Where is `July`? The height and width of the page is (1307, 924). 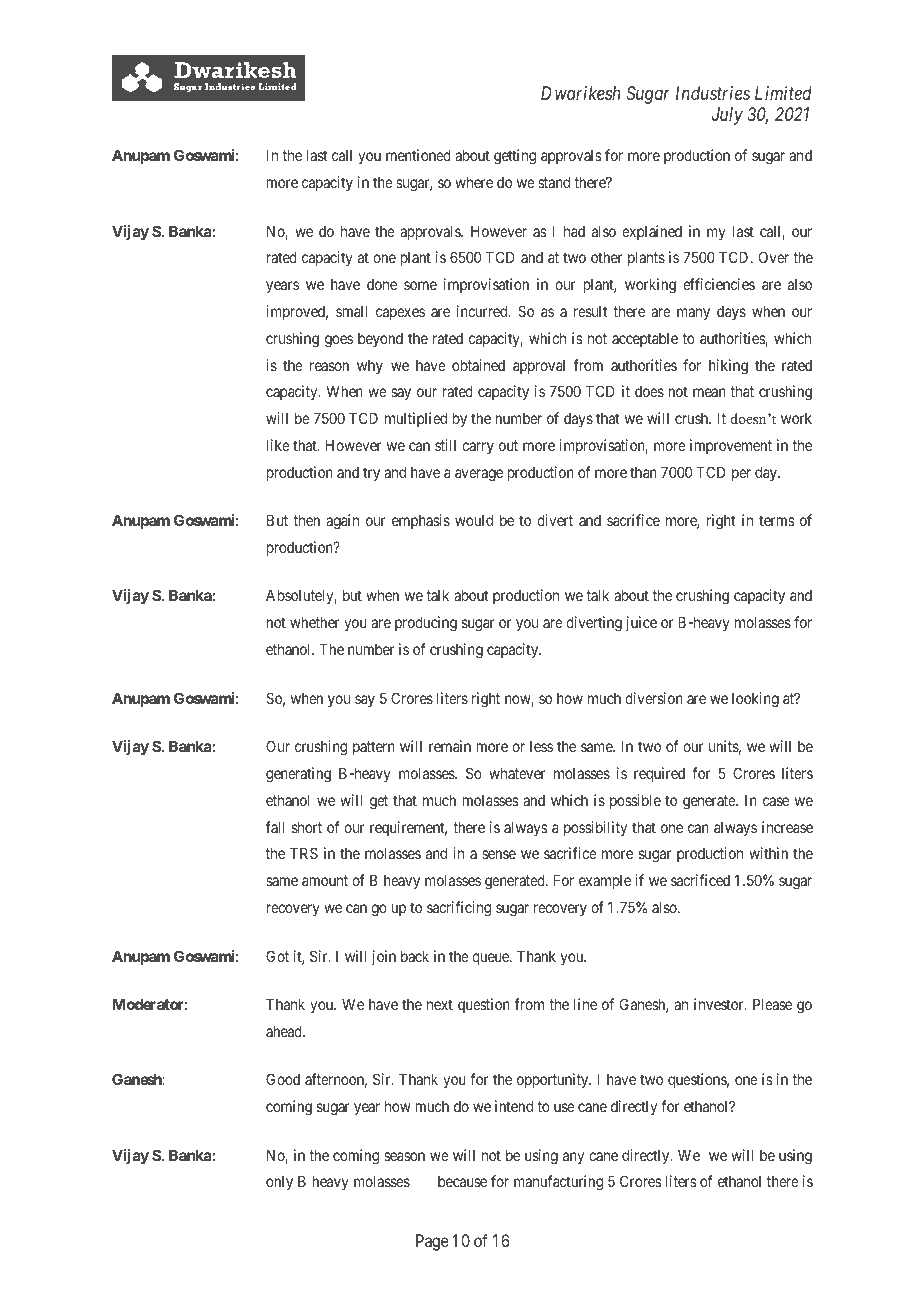 July is located at coordinates (727, 116).
